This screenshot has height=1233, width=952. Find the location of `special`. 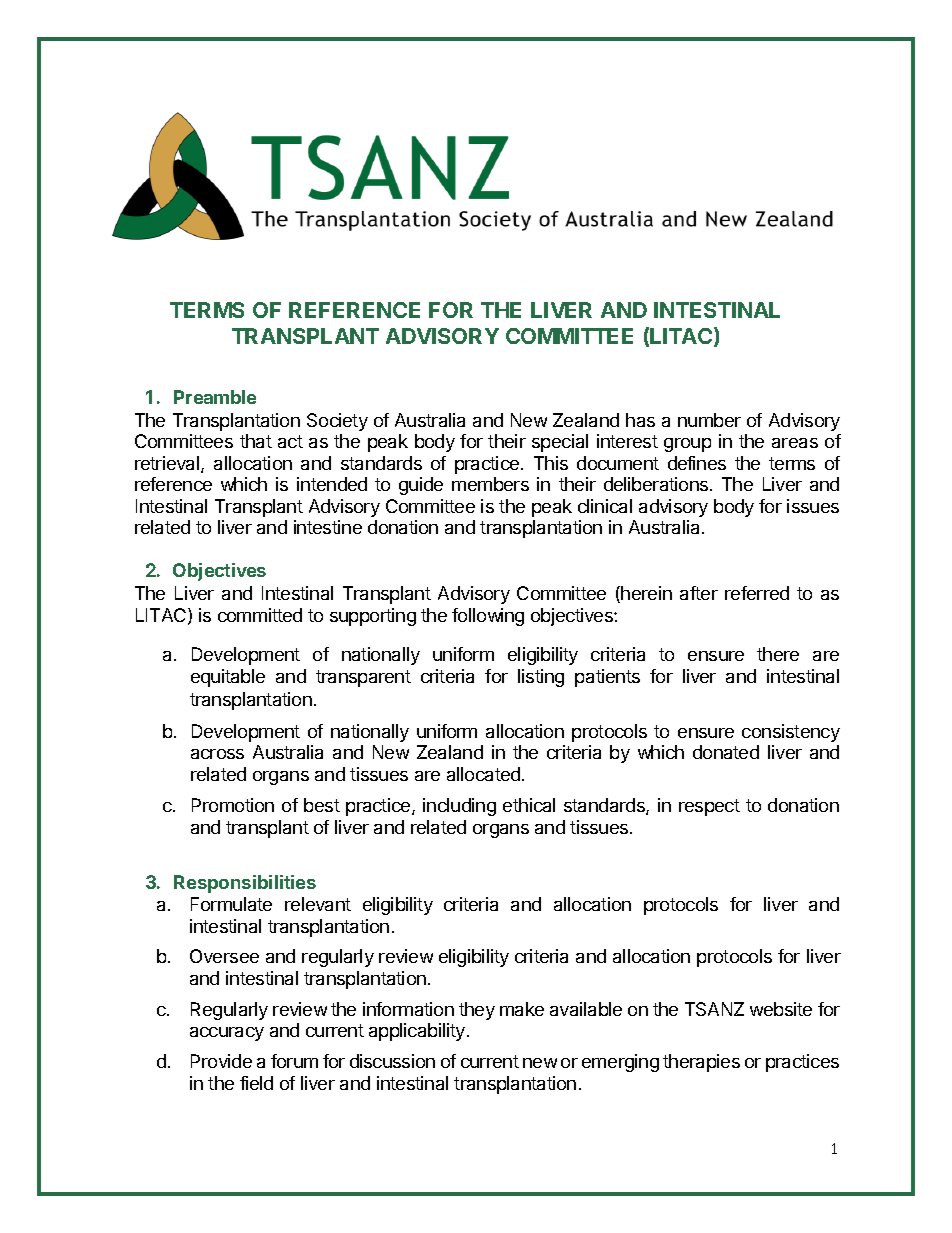

special is located at coordinates (560, 443).
